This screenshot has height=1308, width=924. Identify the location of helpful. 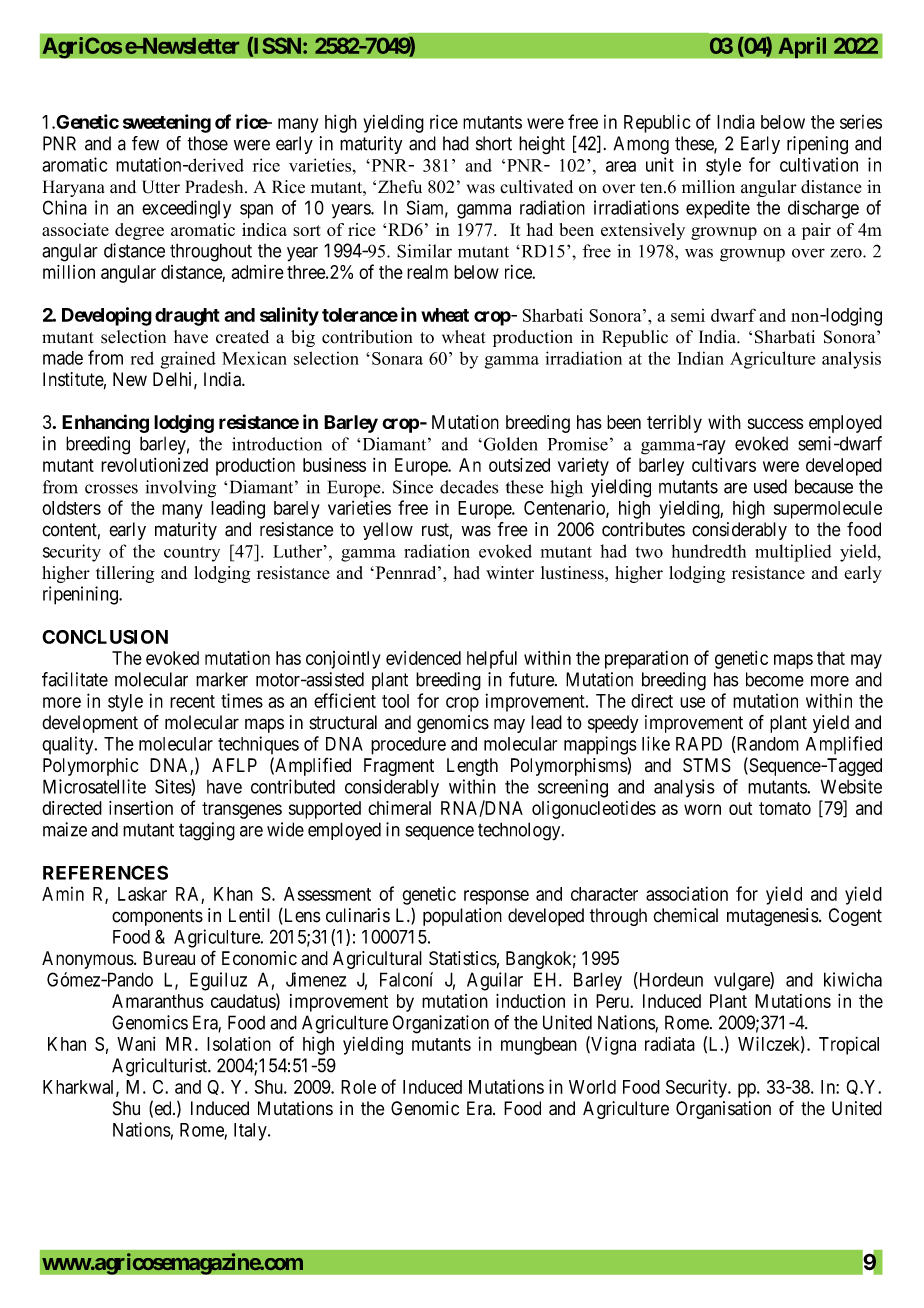
(492, 659).
